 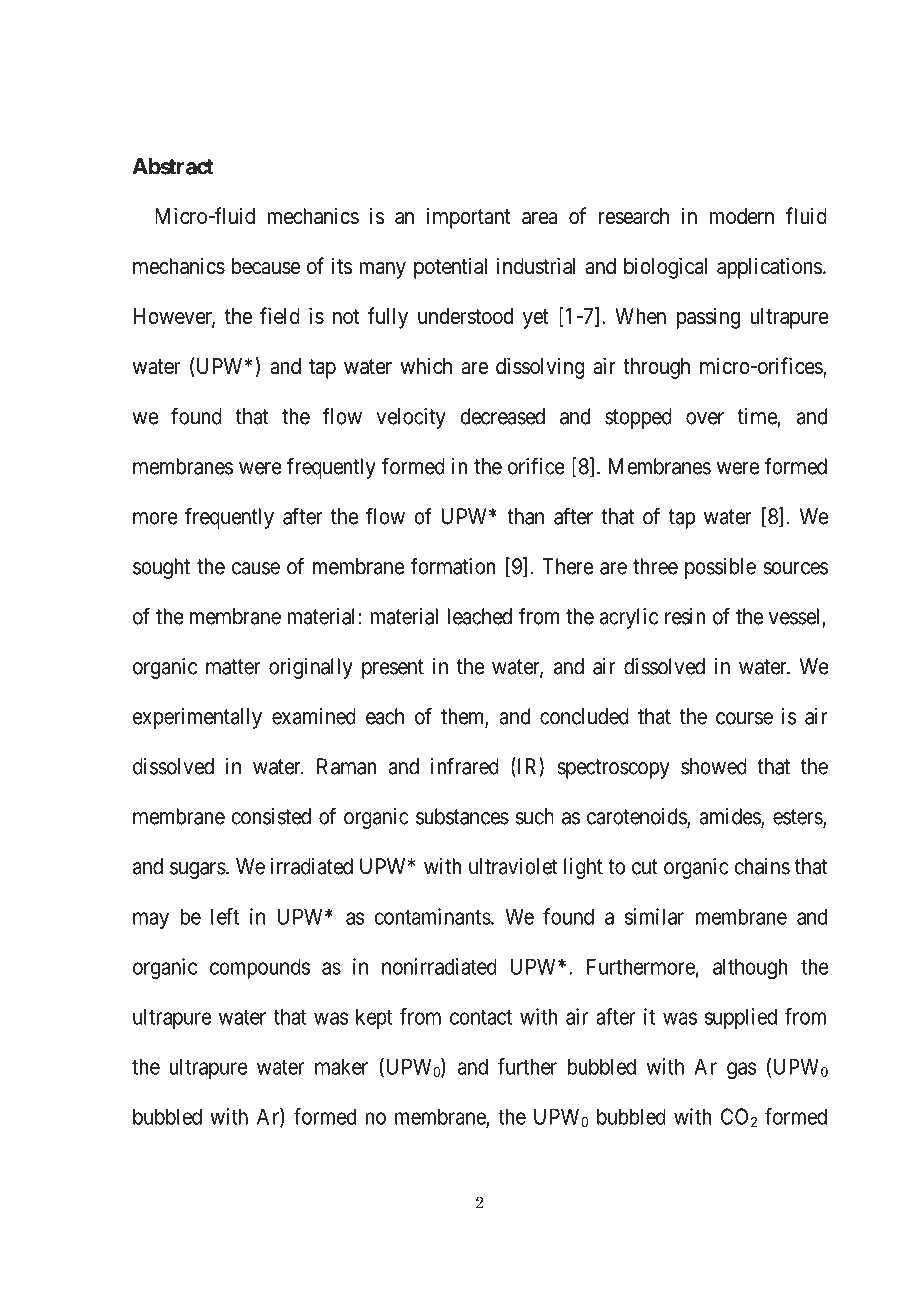 What do you see at coordinates (260, 968) in the document?
I see `compounds` at bounding box center [260, 968].
